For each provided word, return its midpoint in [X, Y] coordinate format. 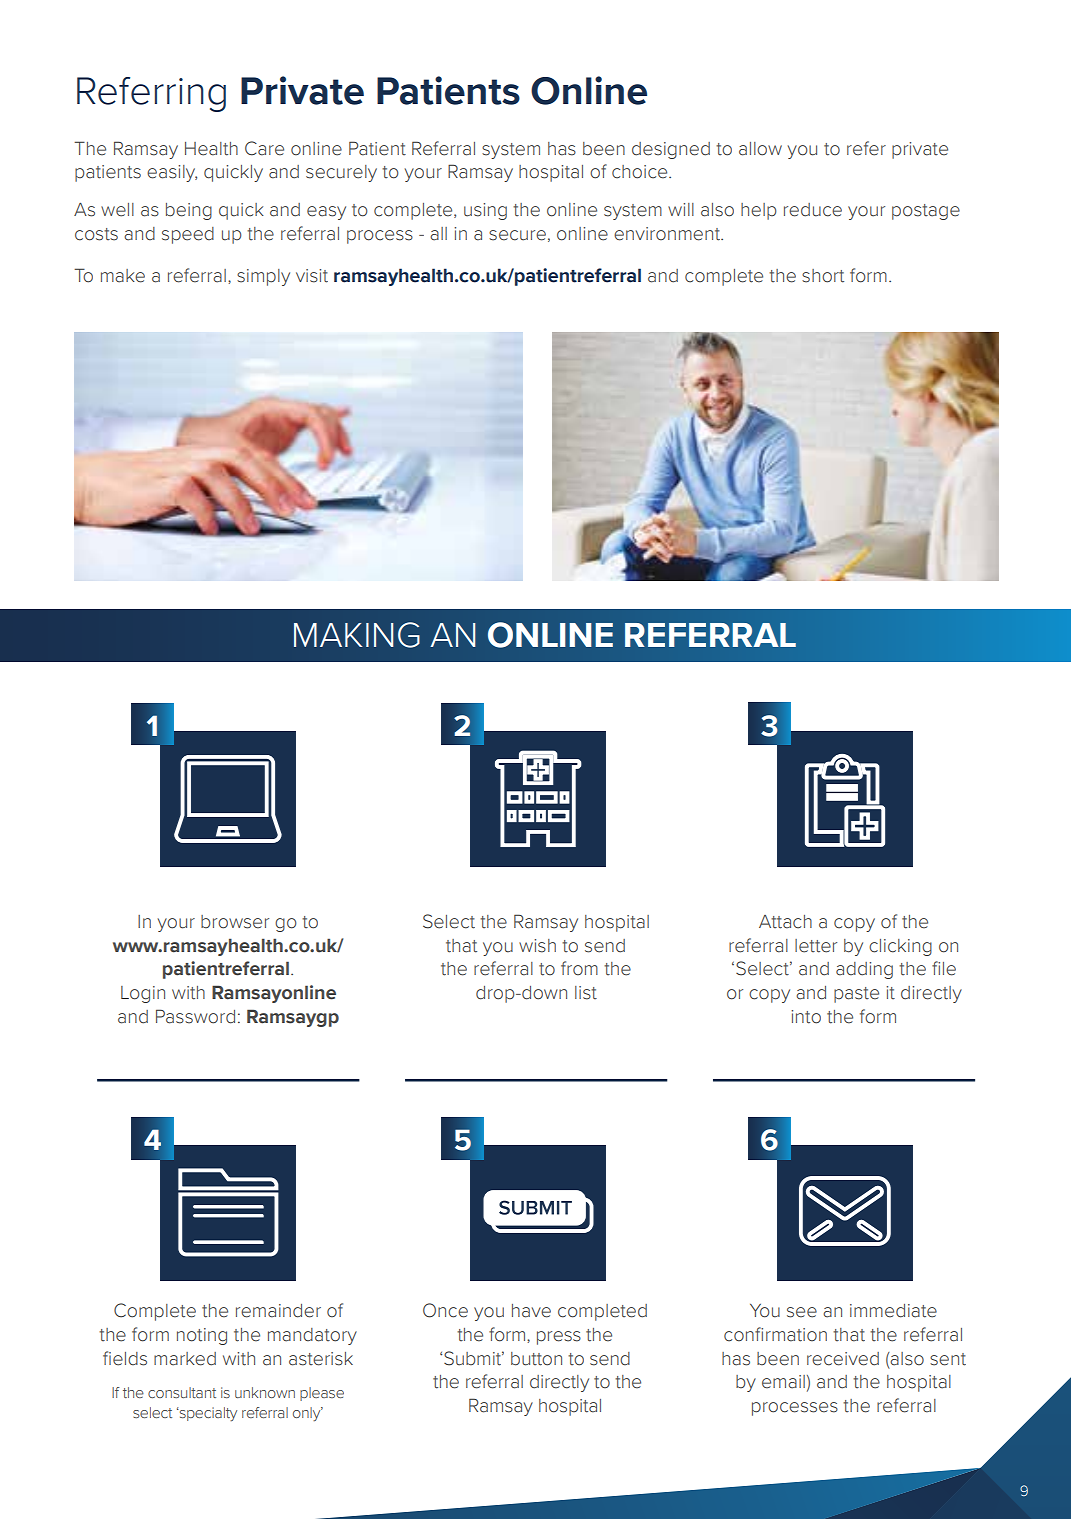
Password [195, 1016]
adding [864, 970]
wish [537, 946]
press [559, 1338]
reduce [813, 210]
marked [185, 1359]
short [823, 276]
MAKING [357, 635]
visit [312, 276]
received [843, 1359]
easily [172, 173]
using [485, 211]
